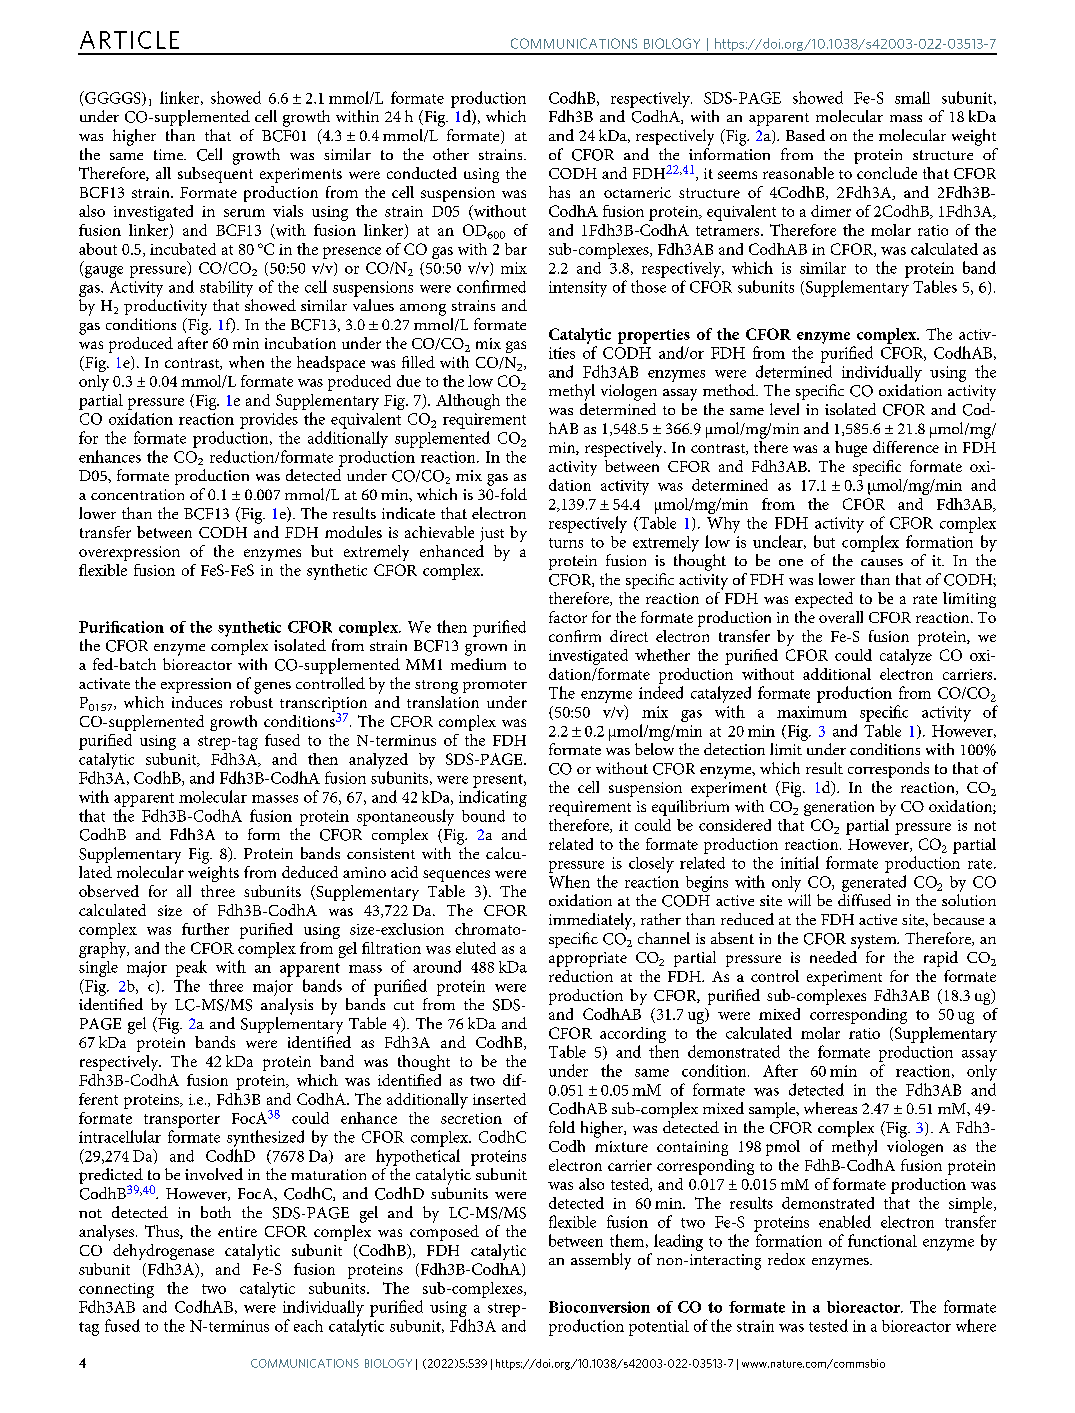  Describe the element at coordinates (495, 686) in the screenshot. I see `promoter` at that location.
